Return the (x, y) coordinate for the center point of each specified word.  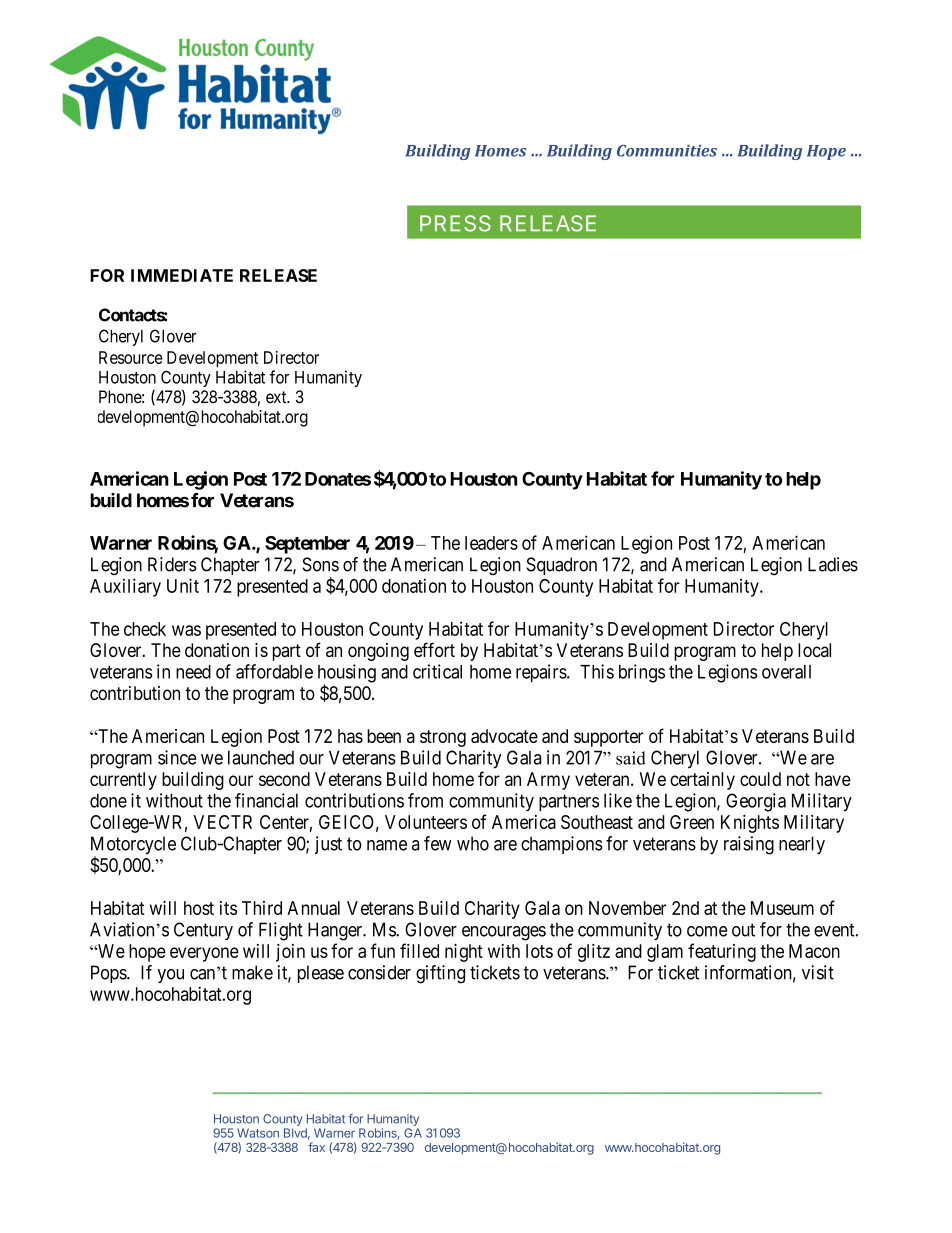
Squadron (562, 566)
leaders (491, 543)
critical (437, 671)
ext (277, 397)
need (193, 672)
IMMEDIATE (182, 275)
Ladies (833, 564)
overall (786, 672)
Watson (258, 1133)
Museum (782, 908)
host (199, 908)
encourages (504, 933)
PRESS (455, 223)
